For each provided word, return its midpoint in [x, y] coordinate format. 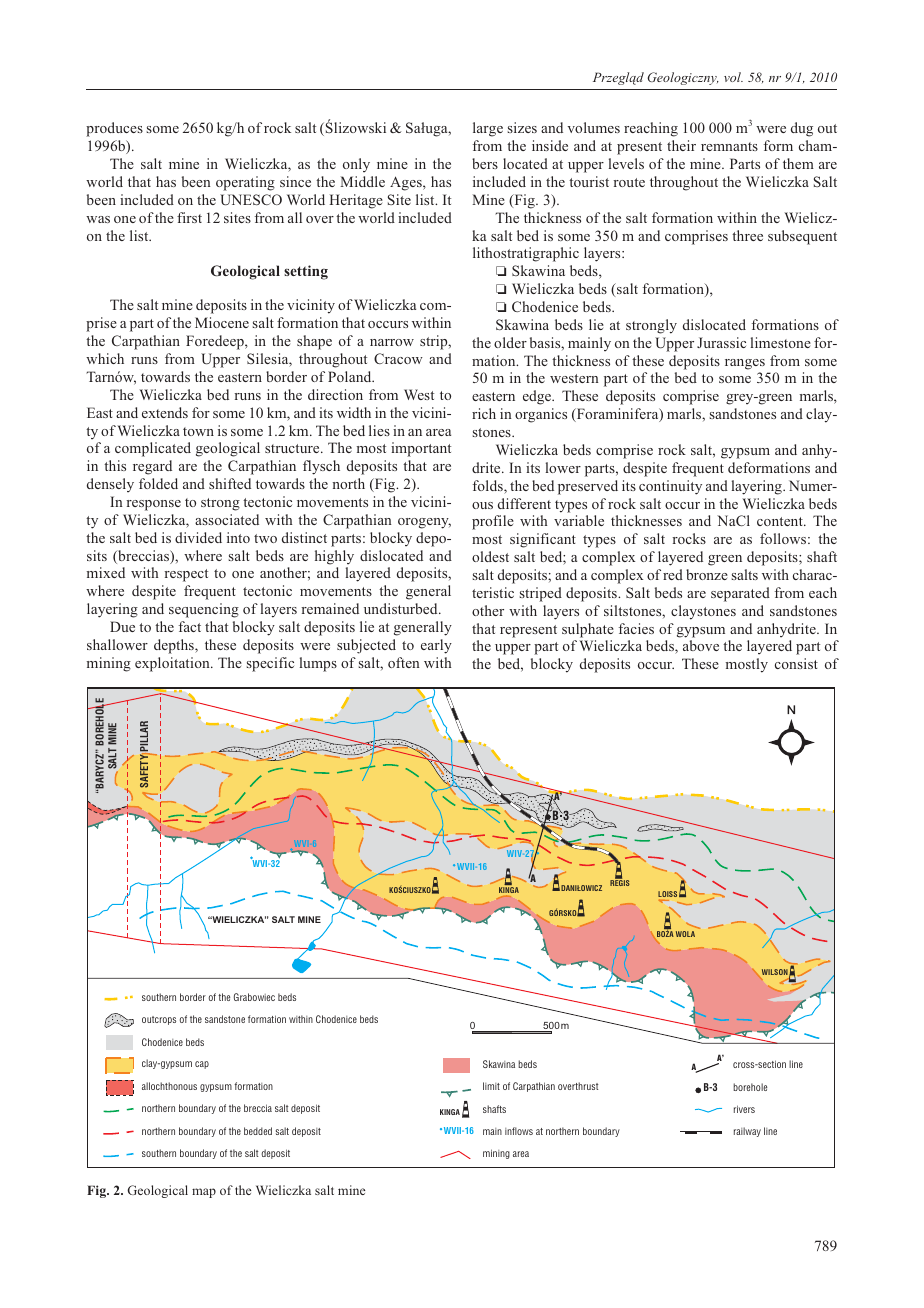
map [204, 1193]
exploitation [173, 664]
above [701, 645]
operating [245, 183]
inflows [519, 1131]
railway [747, 1132]
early [436, 646]
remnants [729, 146]
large [488, 129]
